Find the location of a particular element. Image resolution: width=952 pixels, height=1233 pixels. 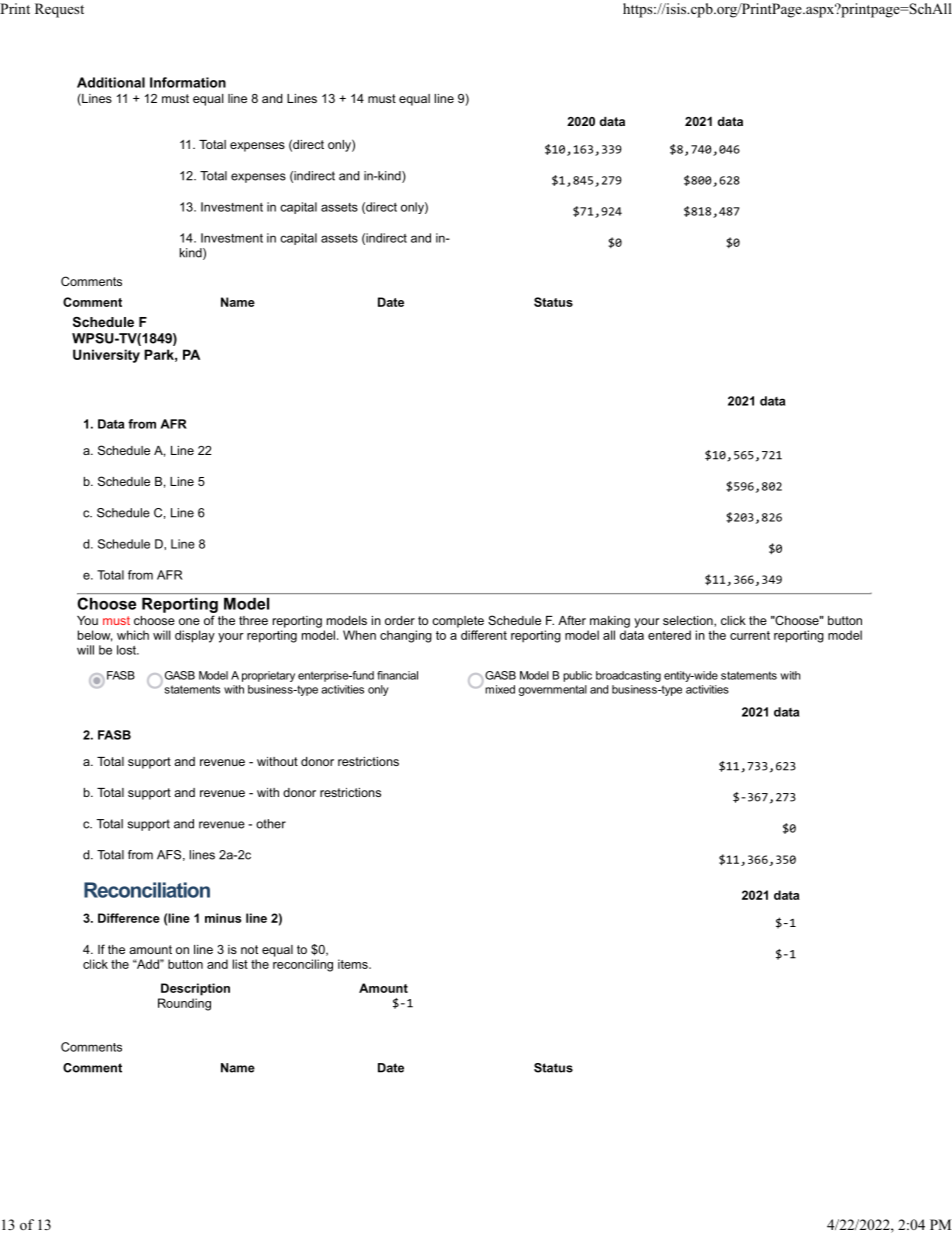

Additional is located at coordinates (111, 82).
